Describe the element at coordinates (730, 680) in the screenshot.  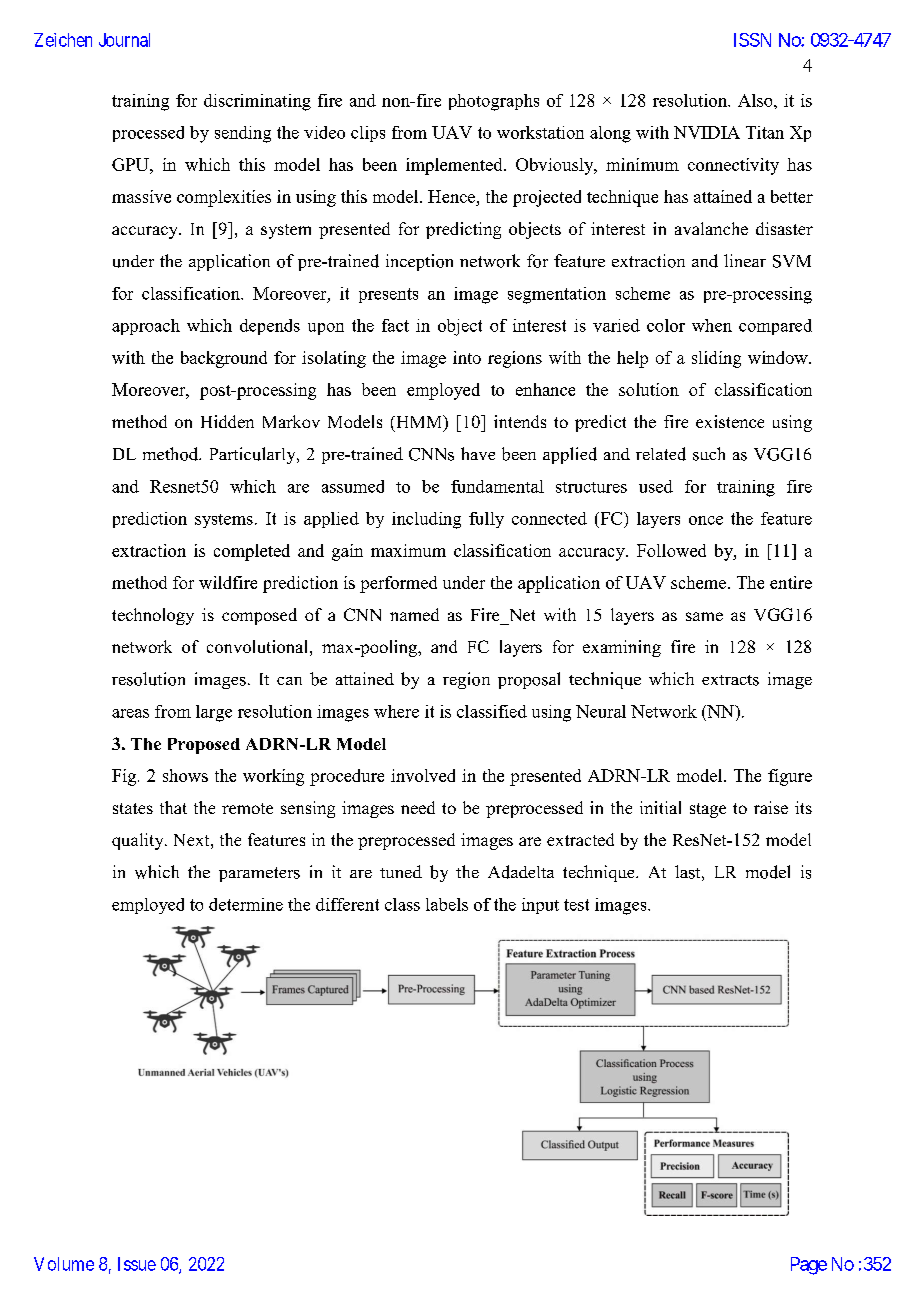
I see `extracts` at that location.
